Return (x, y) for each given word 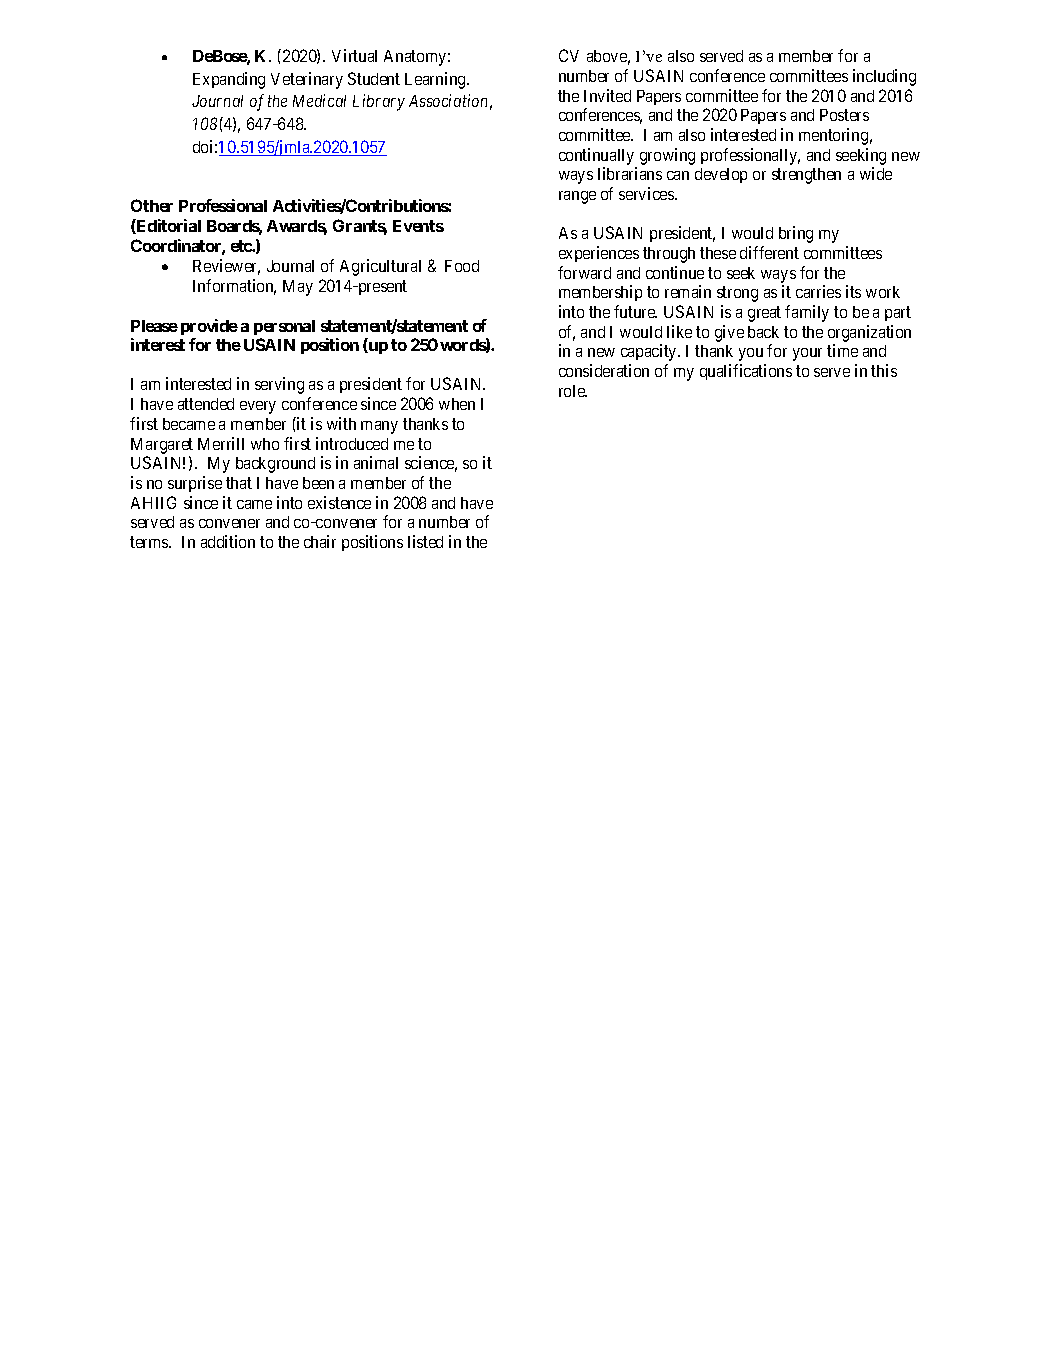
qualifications (746, 372)
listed (425, 541)
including (884, 77)
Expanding (229, 80)
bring (796, 234)
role (573, 391)
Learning (436, 80)
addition (228, 541)
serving (279, 385)
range (577, 197)
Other (152, 205)
